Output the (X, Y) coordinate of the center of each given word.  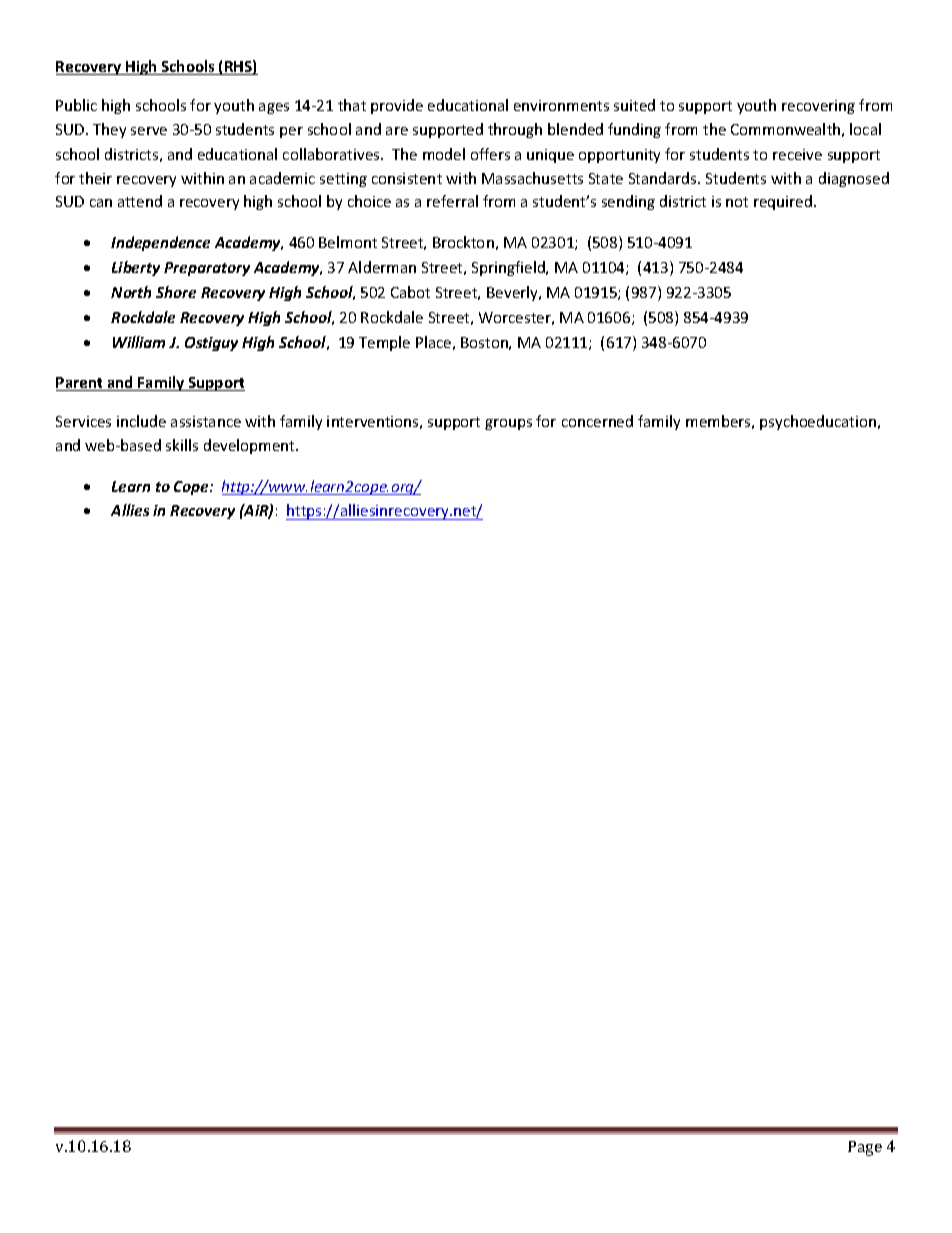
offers (490, 154)
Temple (384, 343)
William (139, 342)
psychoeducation (818, 422)
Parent (81, 384)
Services (83, 421)
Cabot (410, 292)
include (141, 421)
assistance (206, 421)
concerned (597, 421)
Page (865, 1148)
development (251, 446)
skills (182, 445)
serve (149, 131)
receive (797, 154)
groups (508, 424)
